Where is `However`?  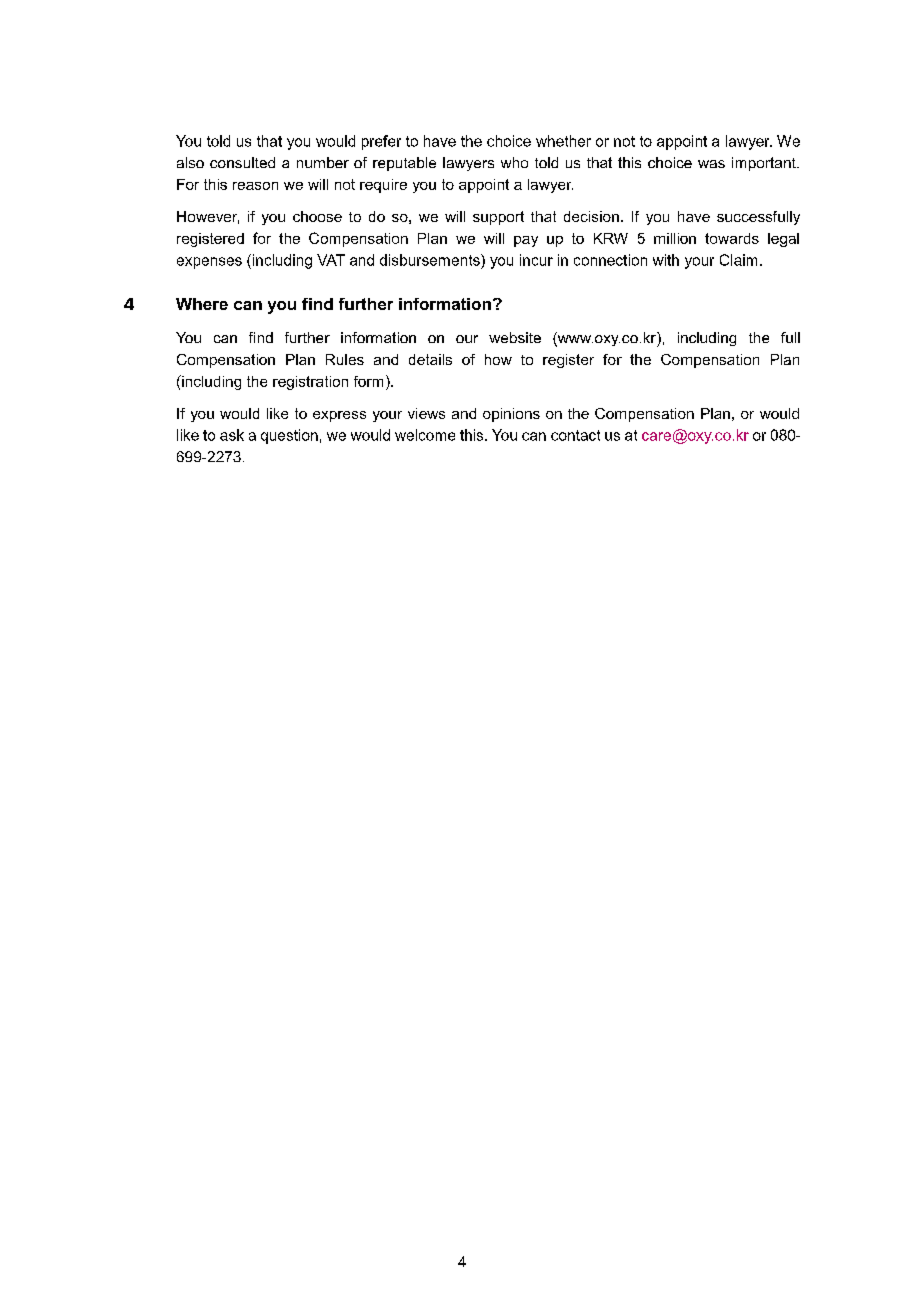
However is located at coordinates (208, 217).
